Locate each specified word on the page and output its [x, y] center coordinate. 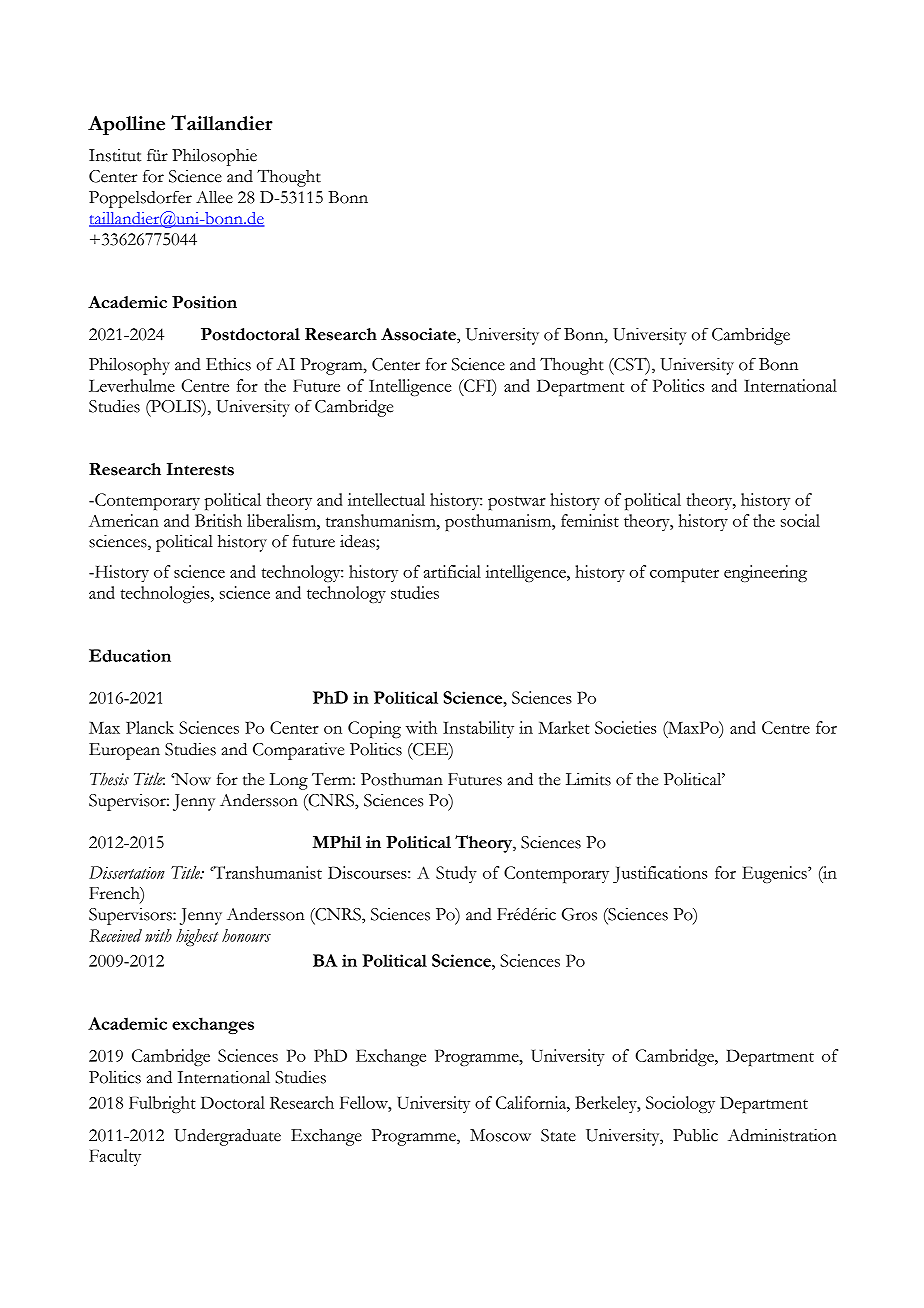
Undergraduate [227, 1137]
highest [197, 937]
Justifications [660, 874]
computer [684, 575]
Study [456, 874]
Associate [419, 334]
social [800, 520]
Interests [200, 469]
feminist [590, 520]
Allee [214, 197]
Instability [478, 729]
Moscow [500, 1135]
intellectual [386, 499]
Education [130, 655]
